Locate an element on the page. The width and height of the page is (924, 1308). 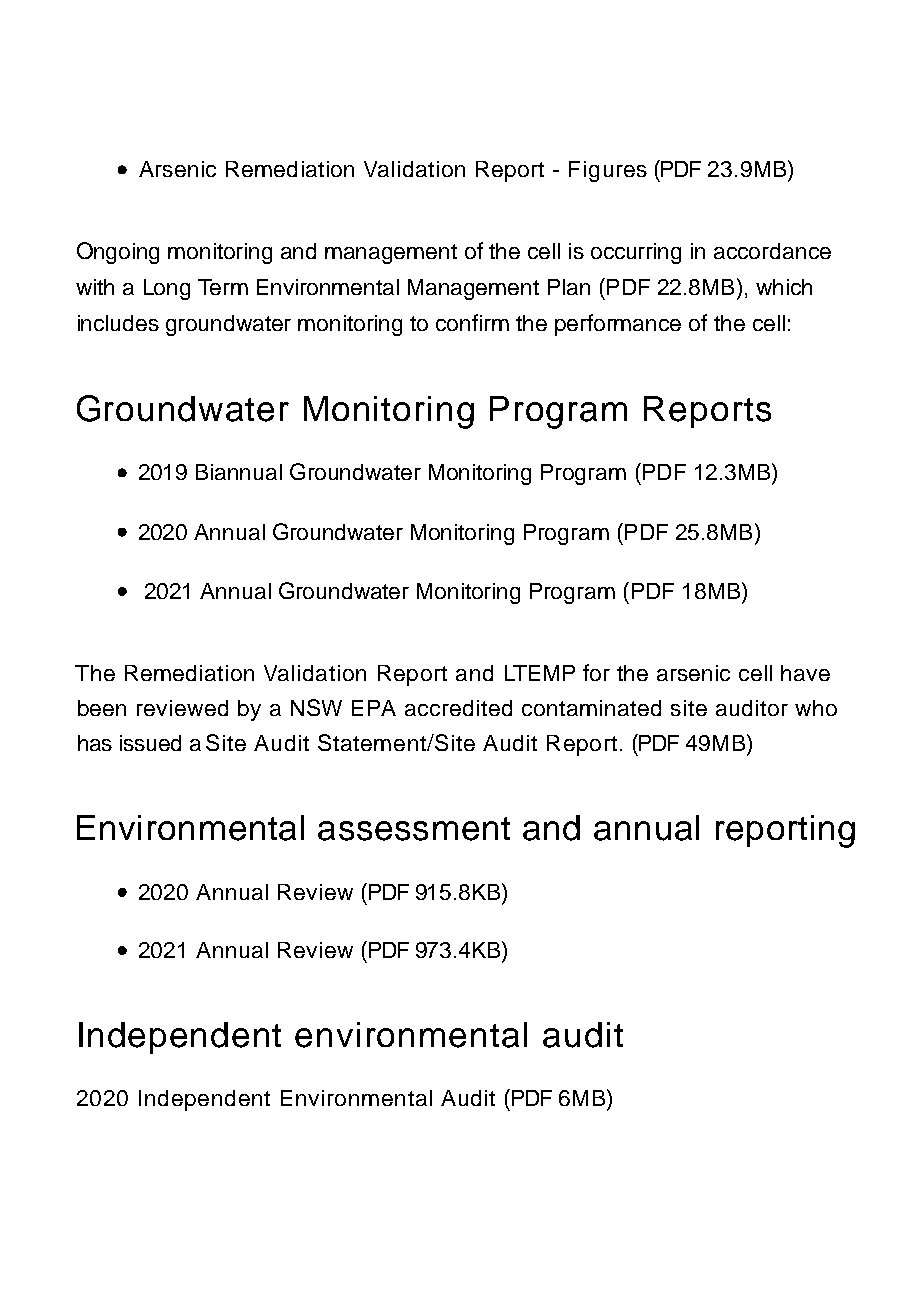
performance is located at coordinates (618, 325).
